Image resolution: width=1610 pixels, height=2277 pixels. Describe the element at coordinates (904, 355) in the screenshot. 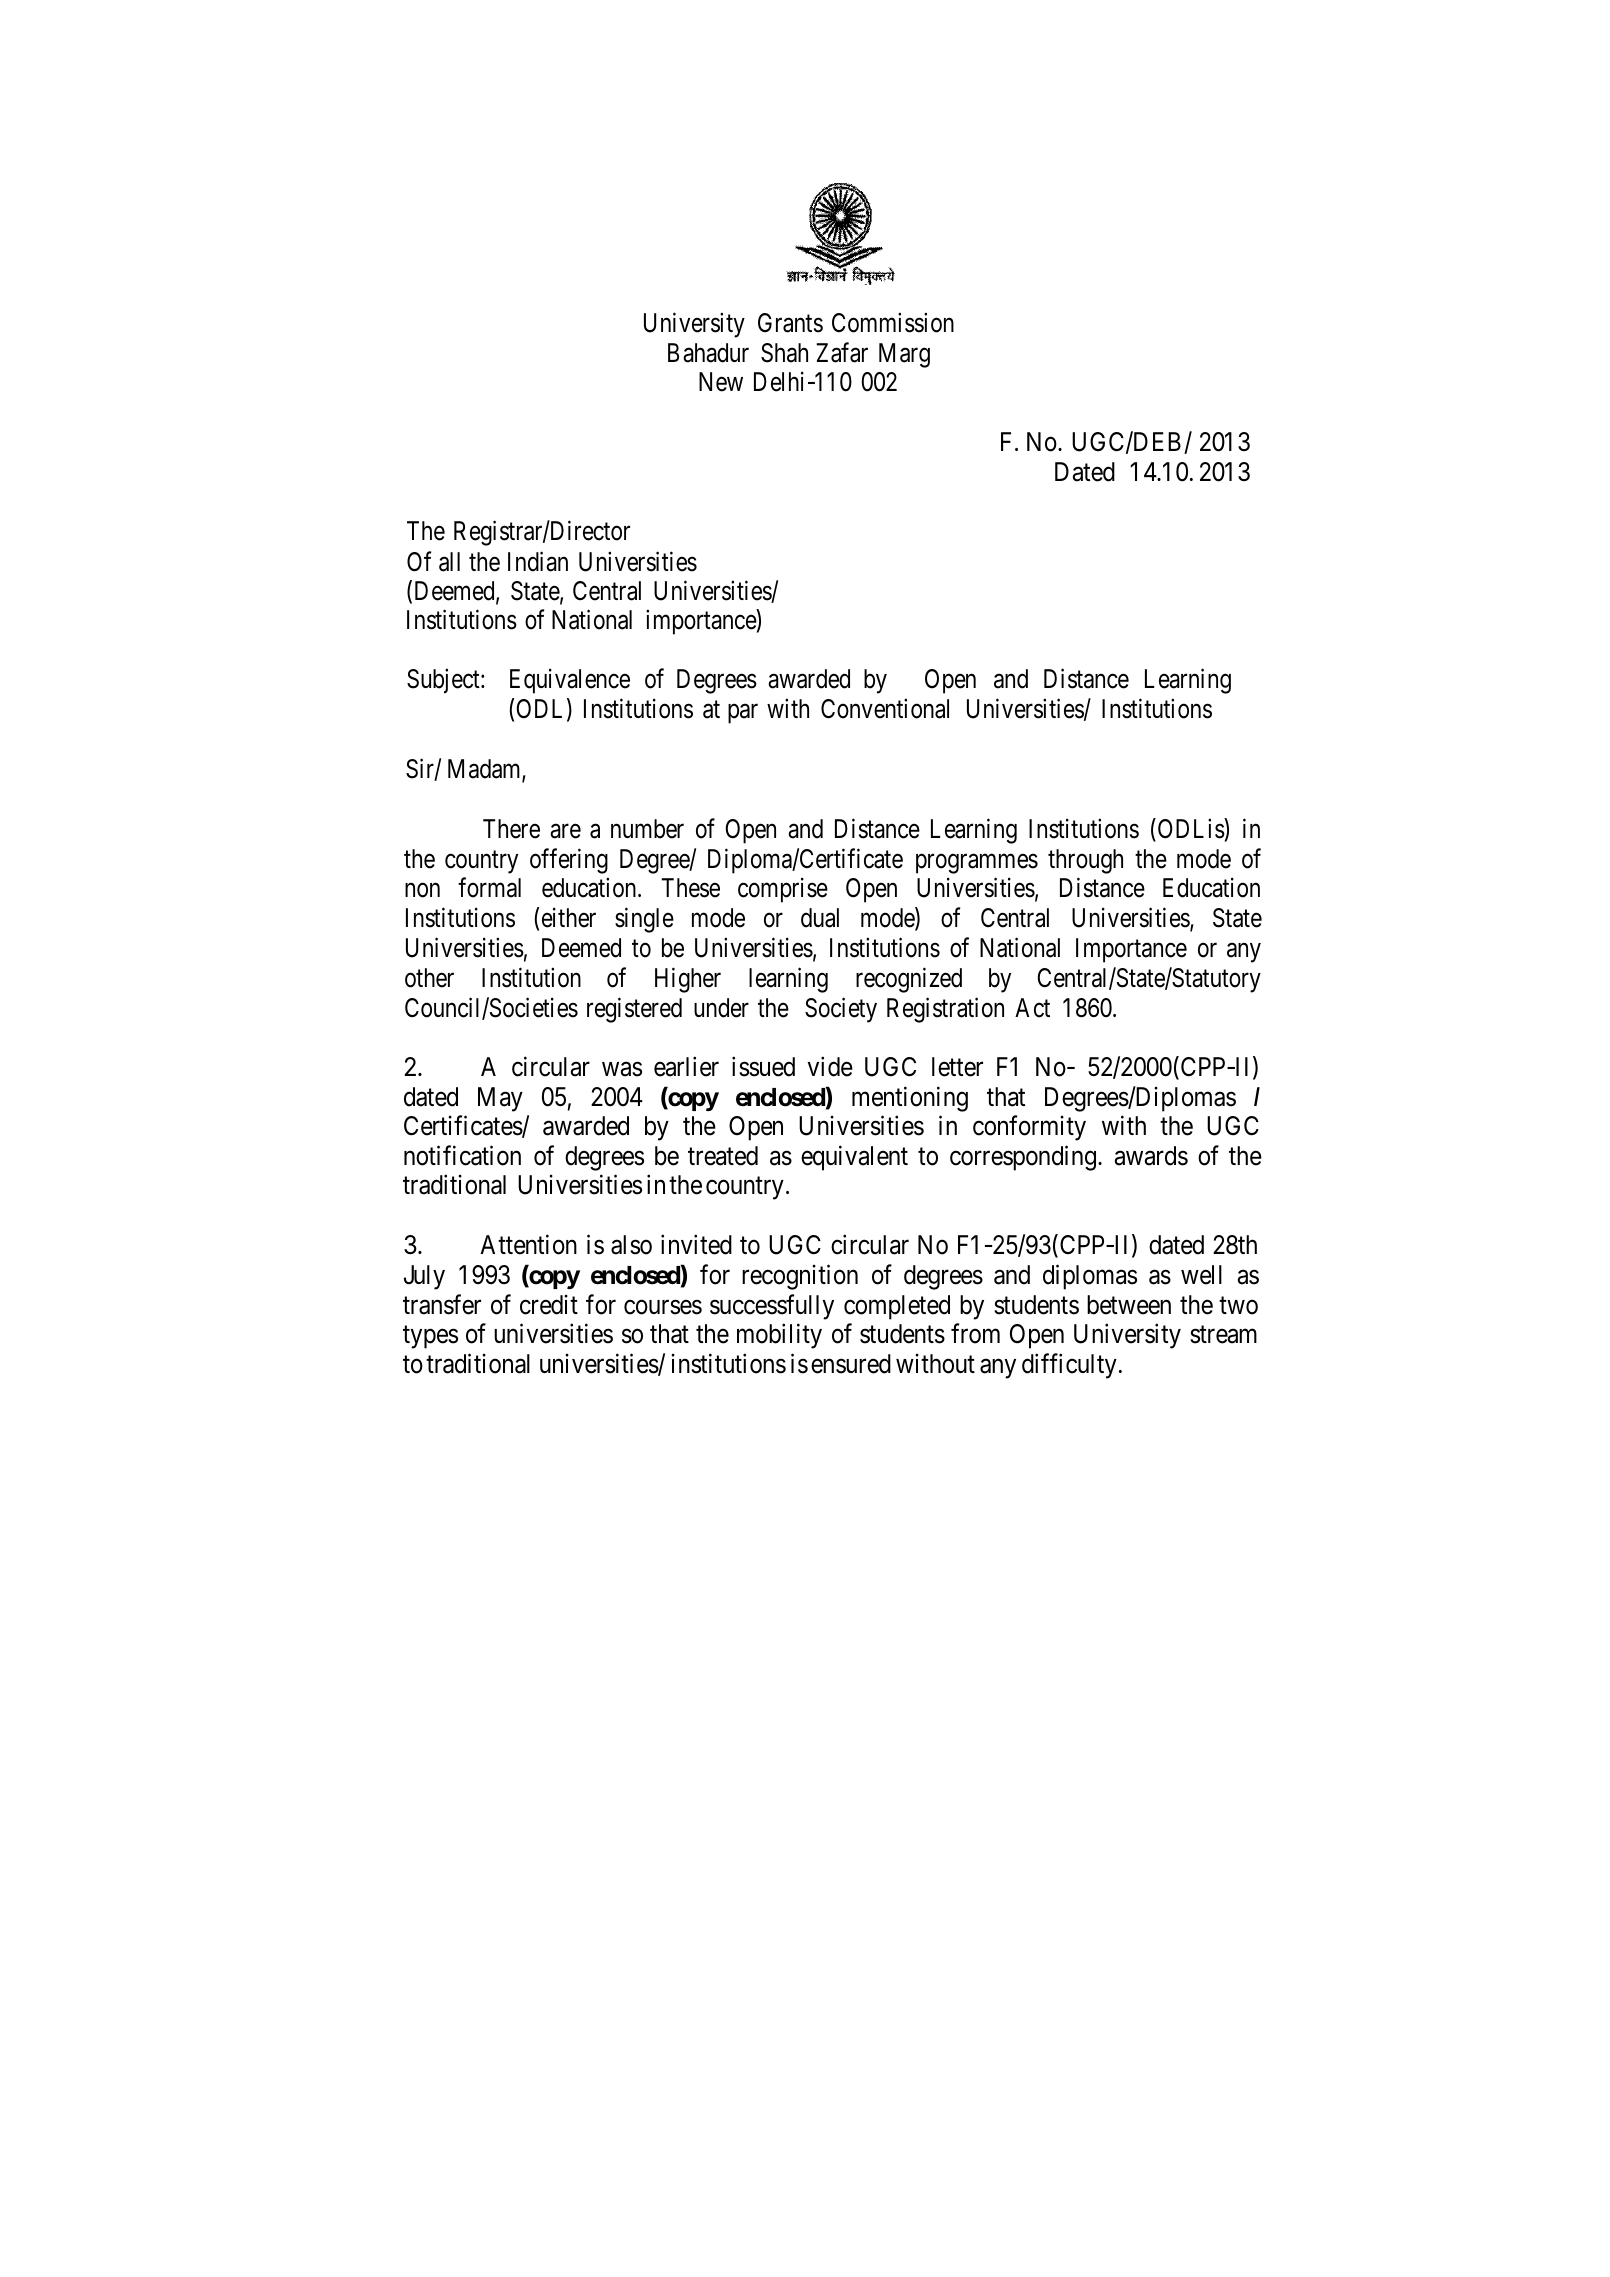

I see `Marg` at that location.
